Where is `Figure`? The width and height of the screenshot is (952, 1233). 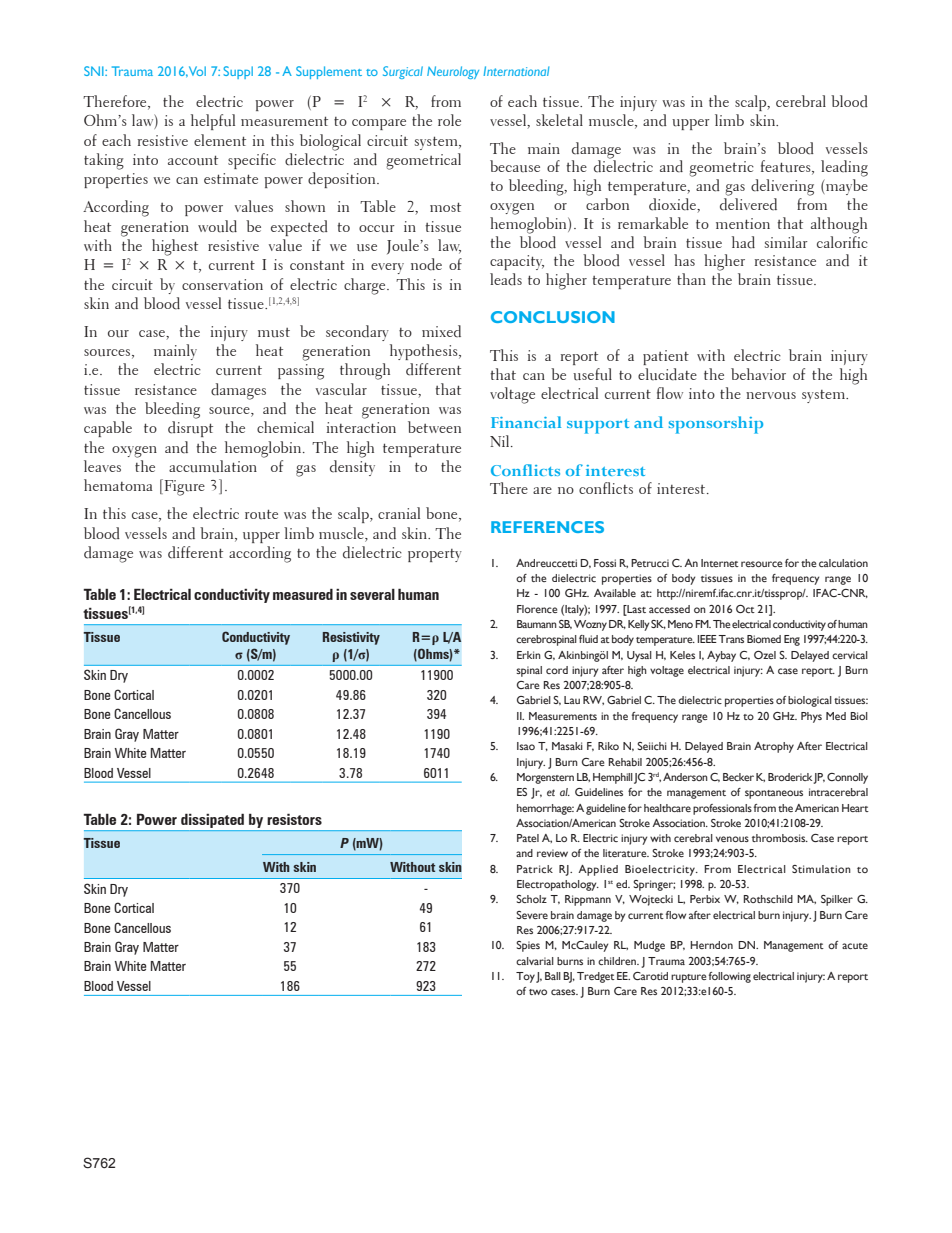
Figure is located at coordinates (185, 488).
